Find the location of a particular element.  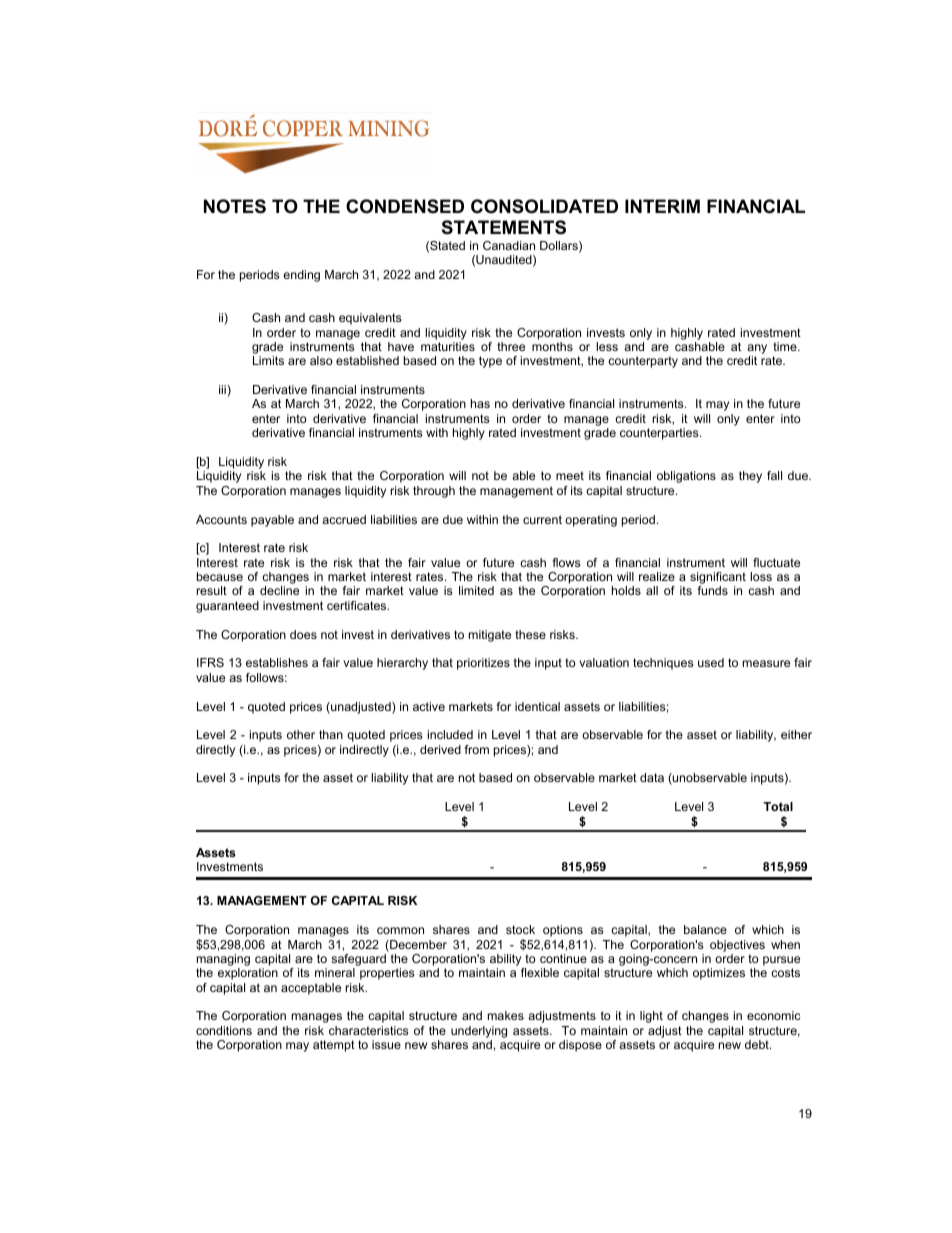

debt is located at coordinates (758, 1044).
